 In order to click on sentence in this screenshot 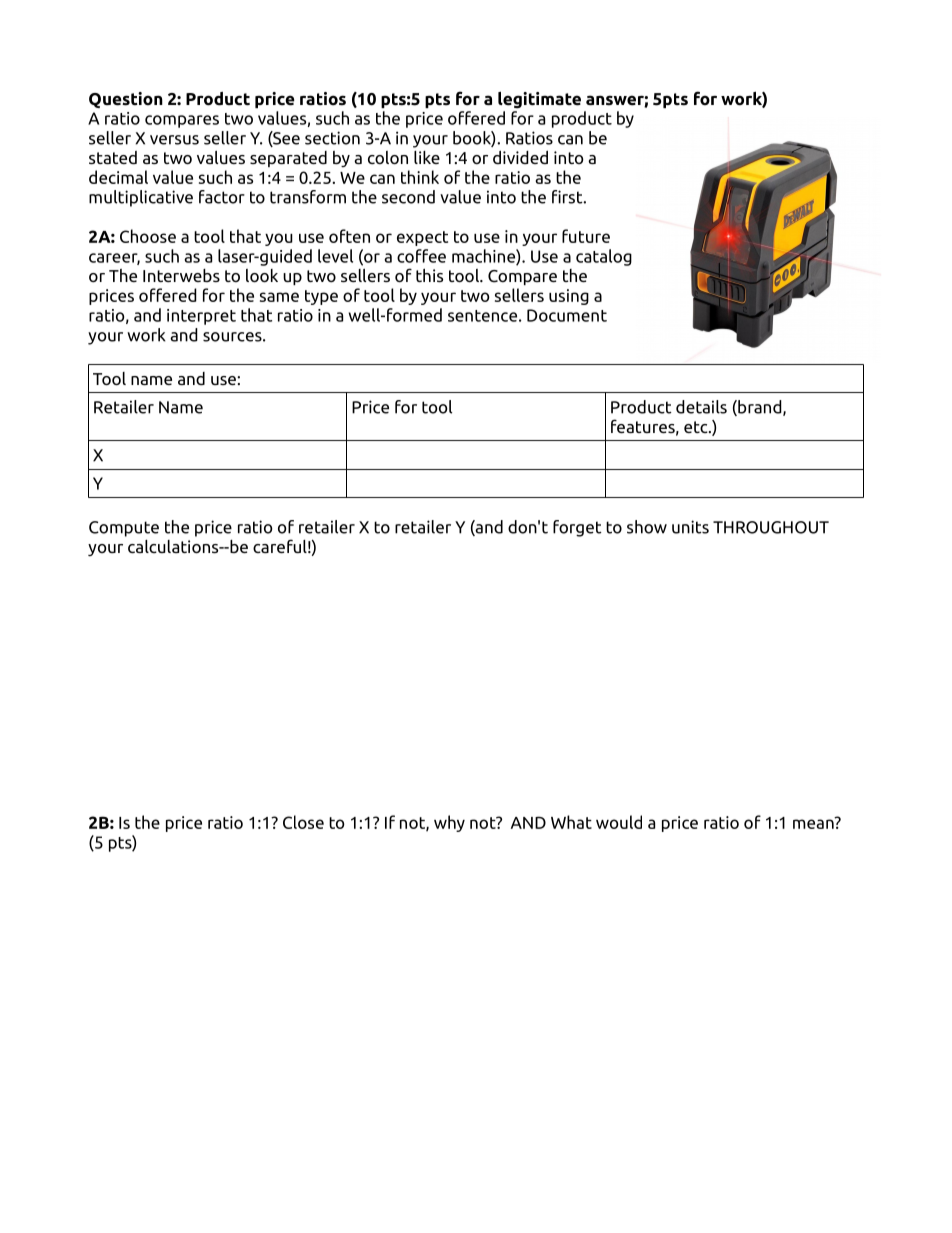, I will do `click(482, 316)`.
